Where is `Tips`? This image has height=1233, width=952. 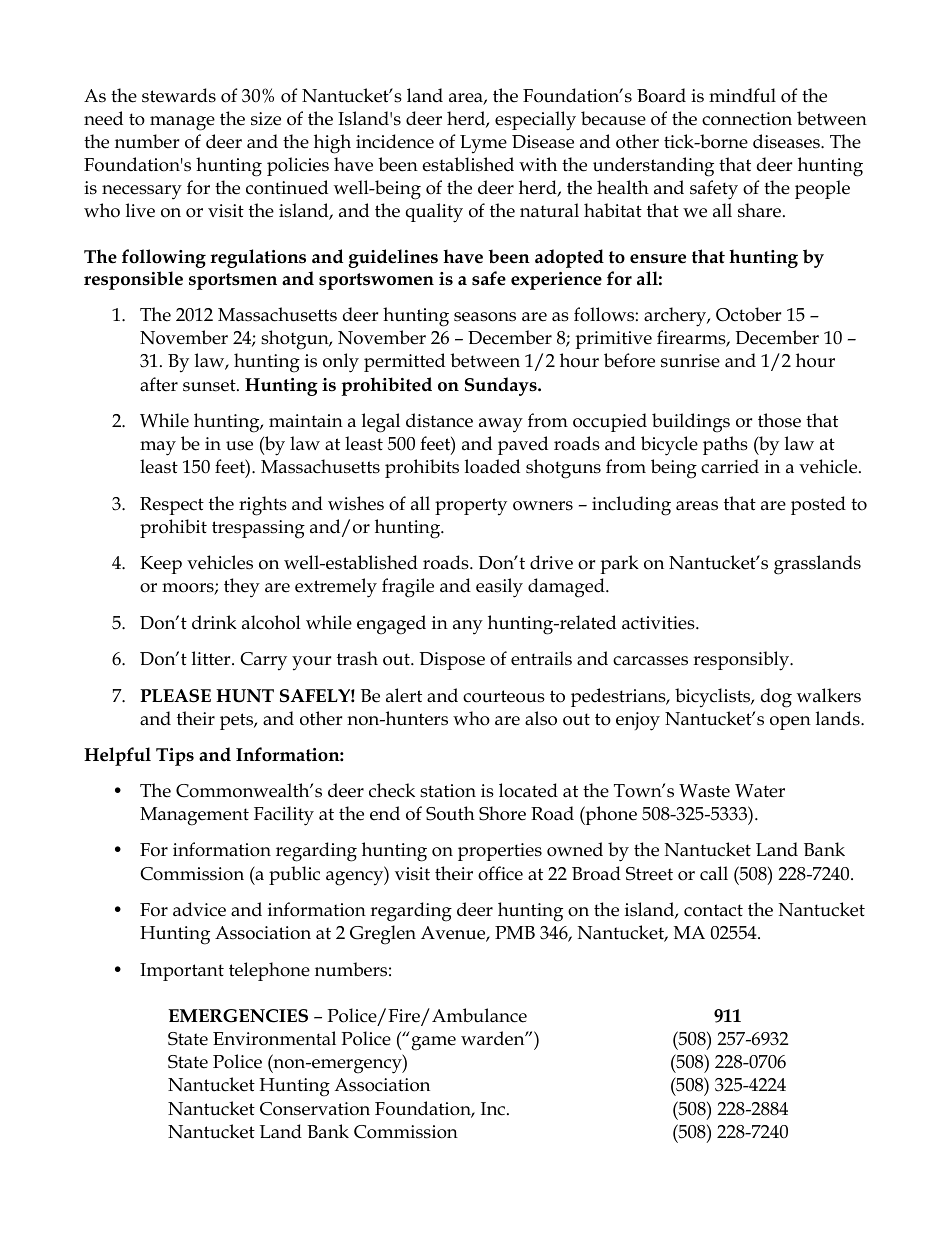
Tips is located at coordinates (175, 757).
